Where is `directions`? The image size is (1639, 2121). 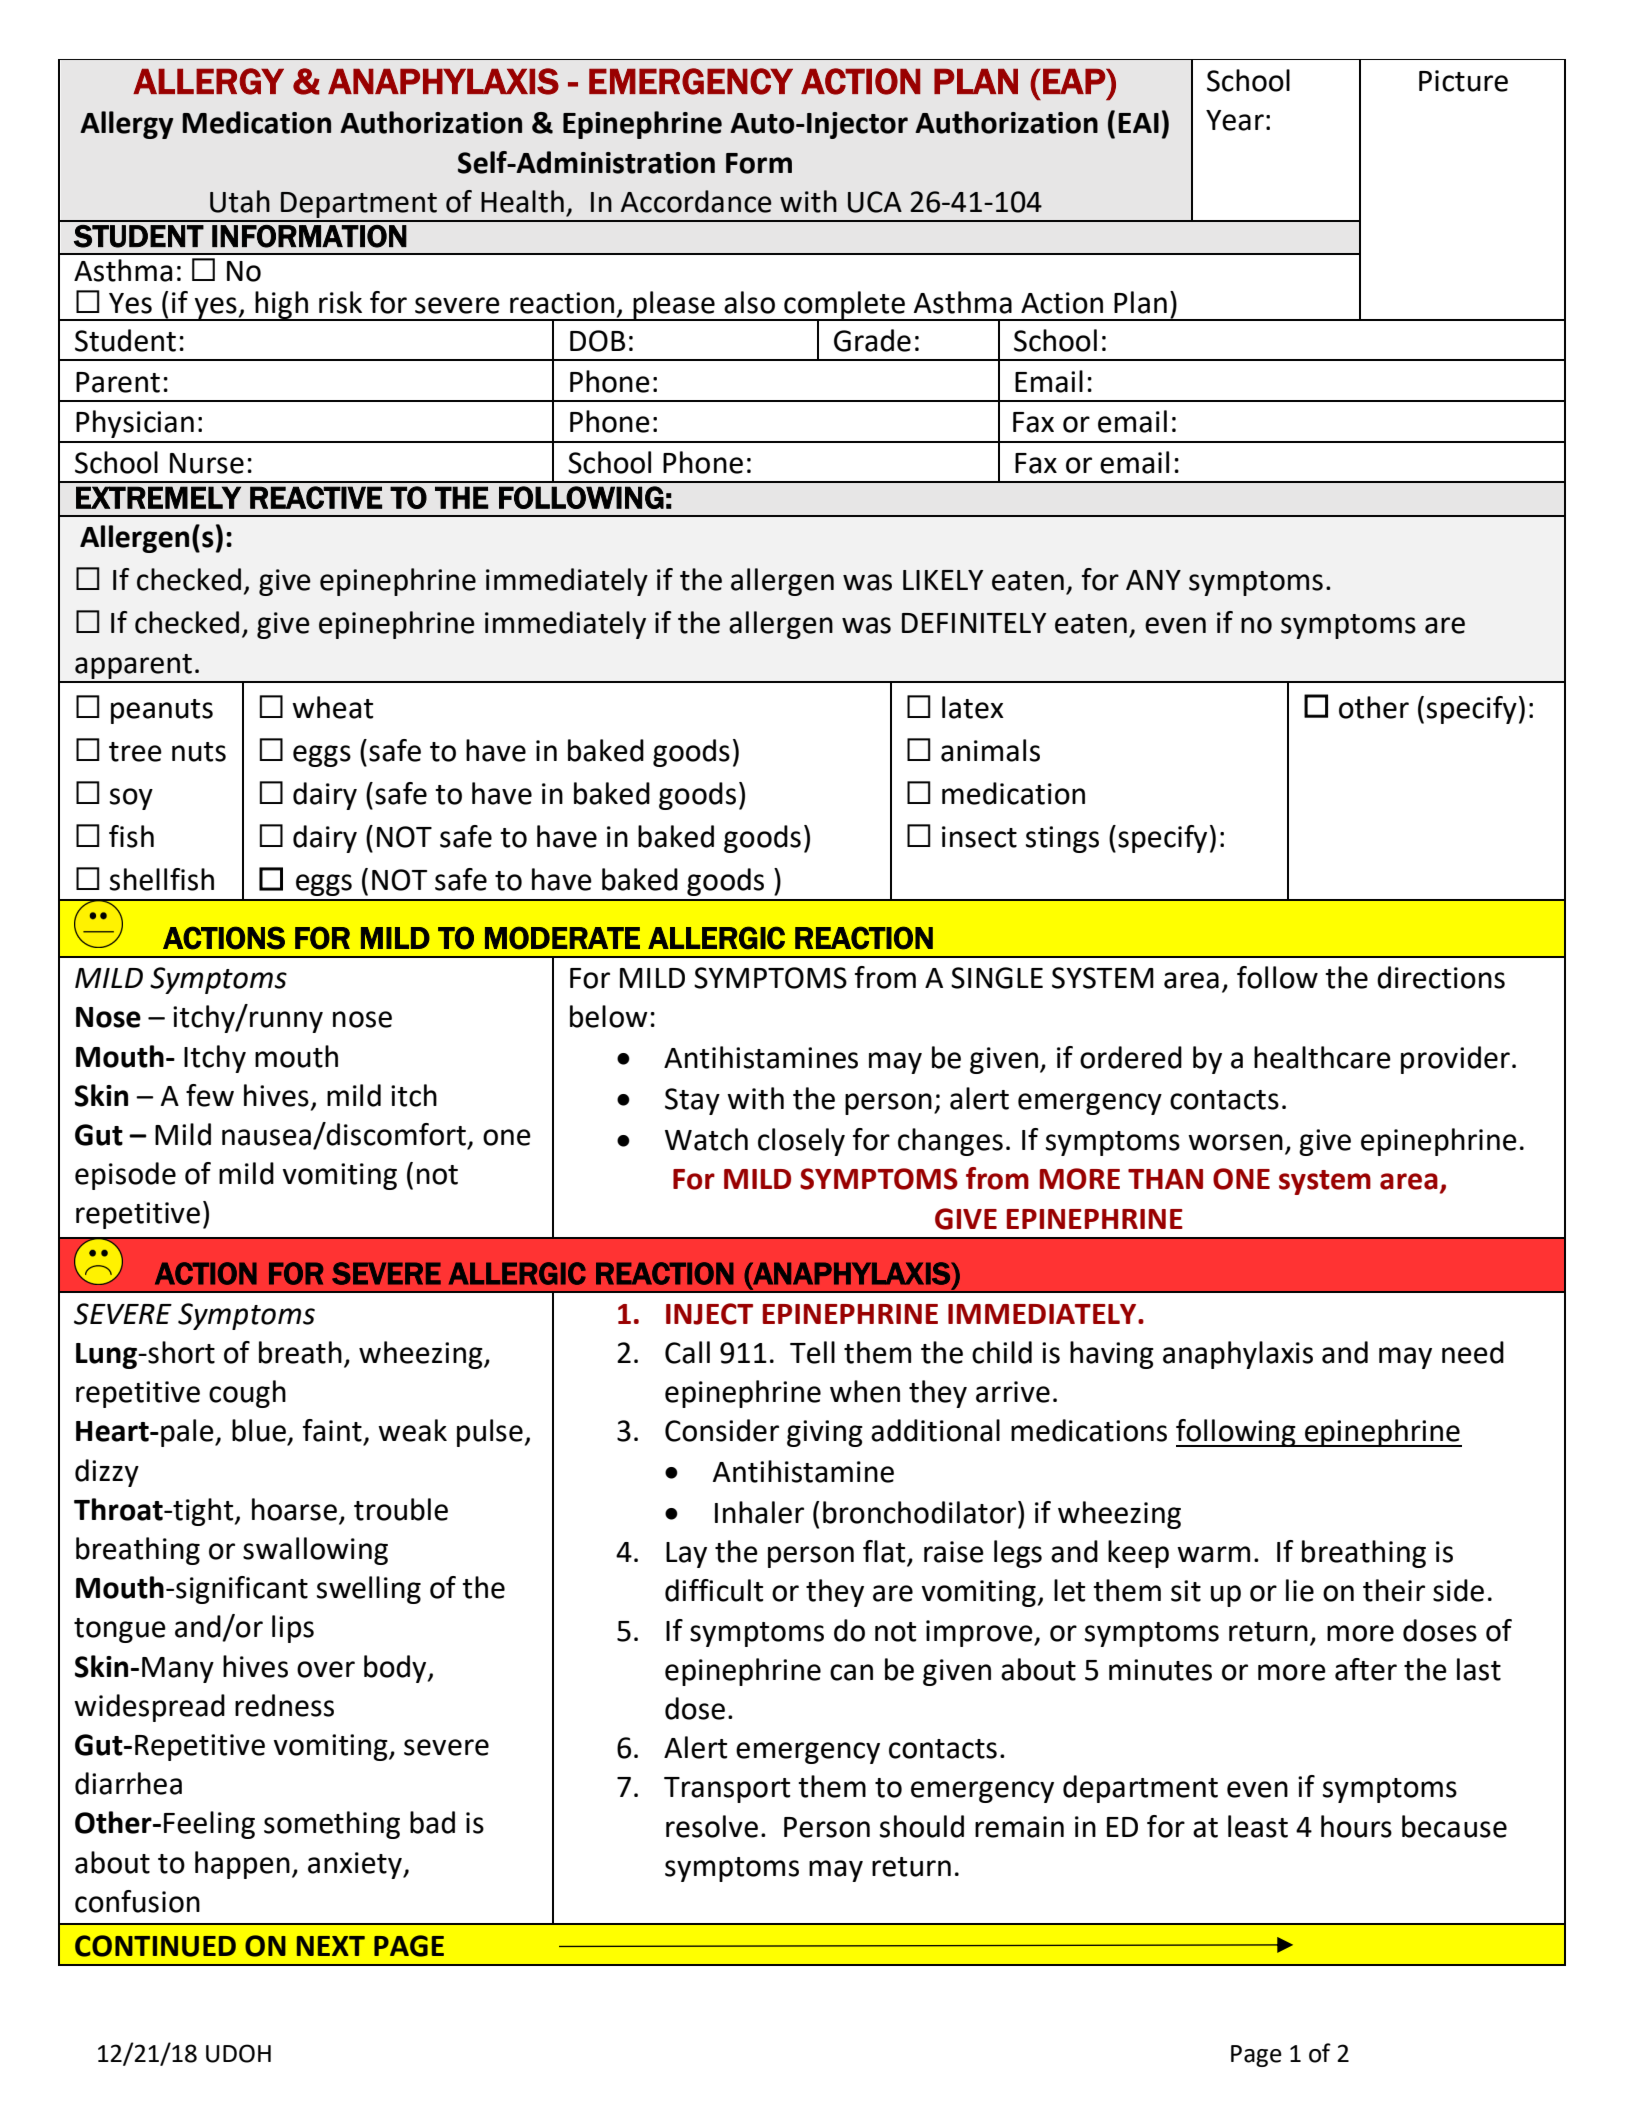 directions is located at coordinates (1441, 977).
